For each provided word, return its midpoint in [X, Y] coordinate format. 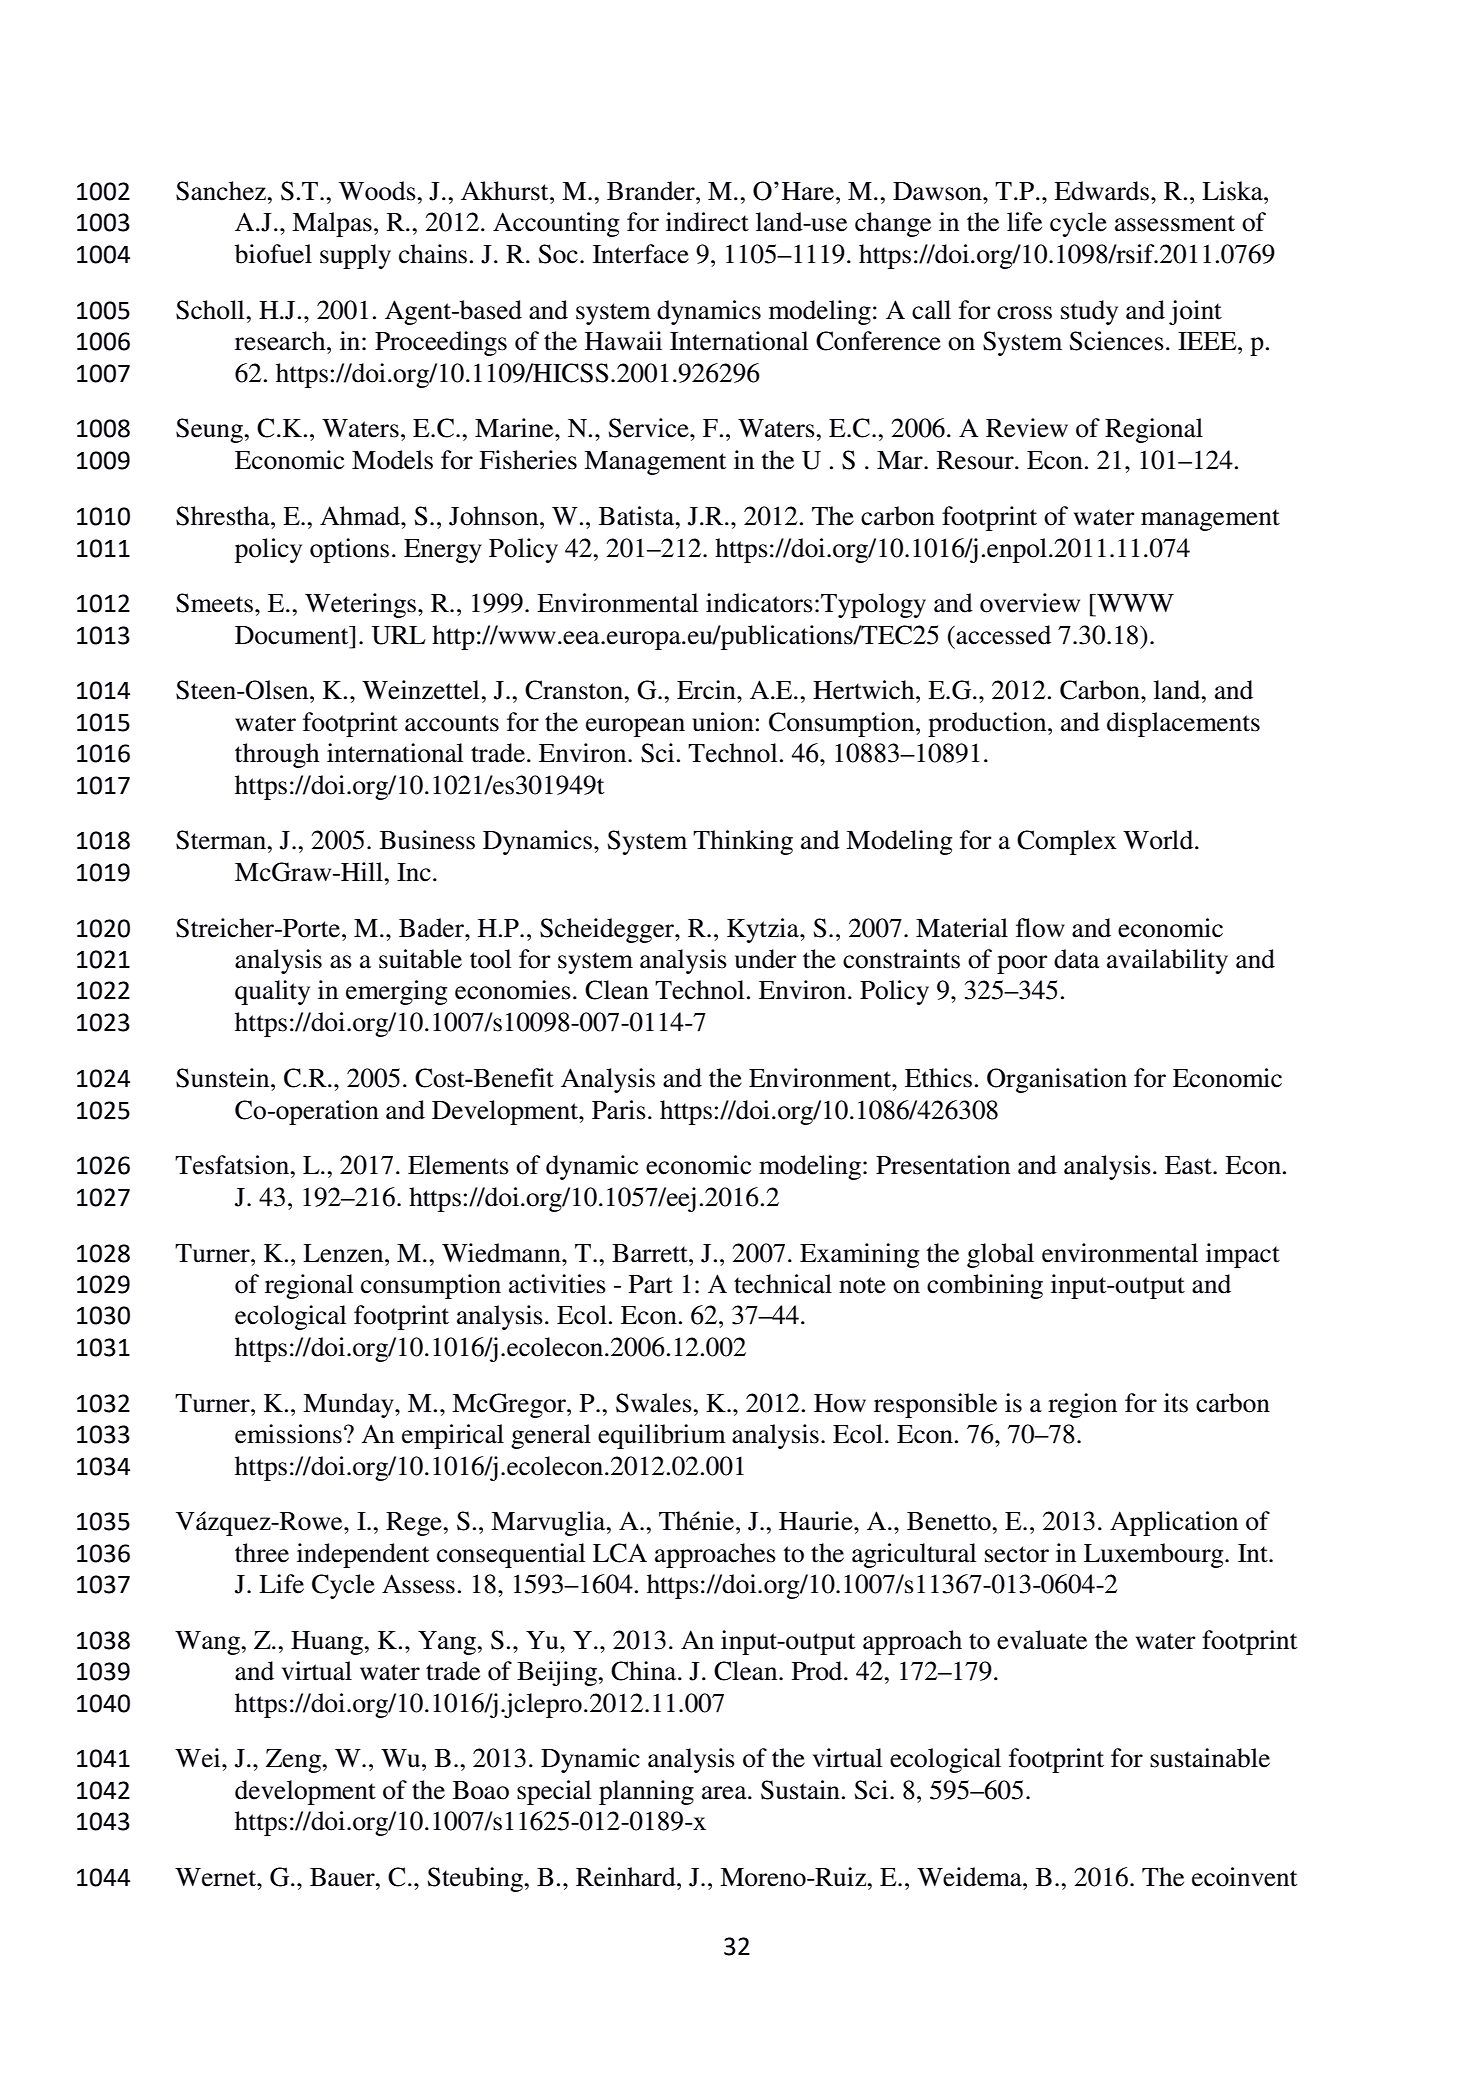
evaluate [1042, 1640]
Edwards [1103, 191]
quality [272, 992]
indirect [707, 222]
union [723, 722]
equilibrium [662, 1436]
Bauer [343, 1877]
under [766, 959]
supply [355, 256]
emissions [288, 1434]
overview [1030, 603]
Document [293, 635]
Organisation [1057, 1080]
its [1176, 1403]
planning [646, 1792]
